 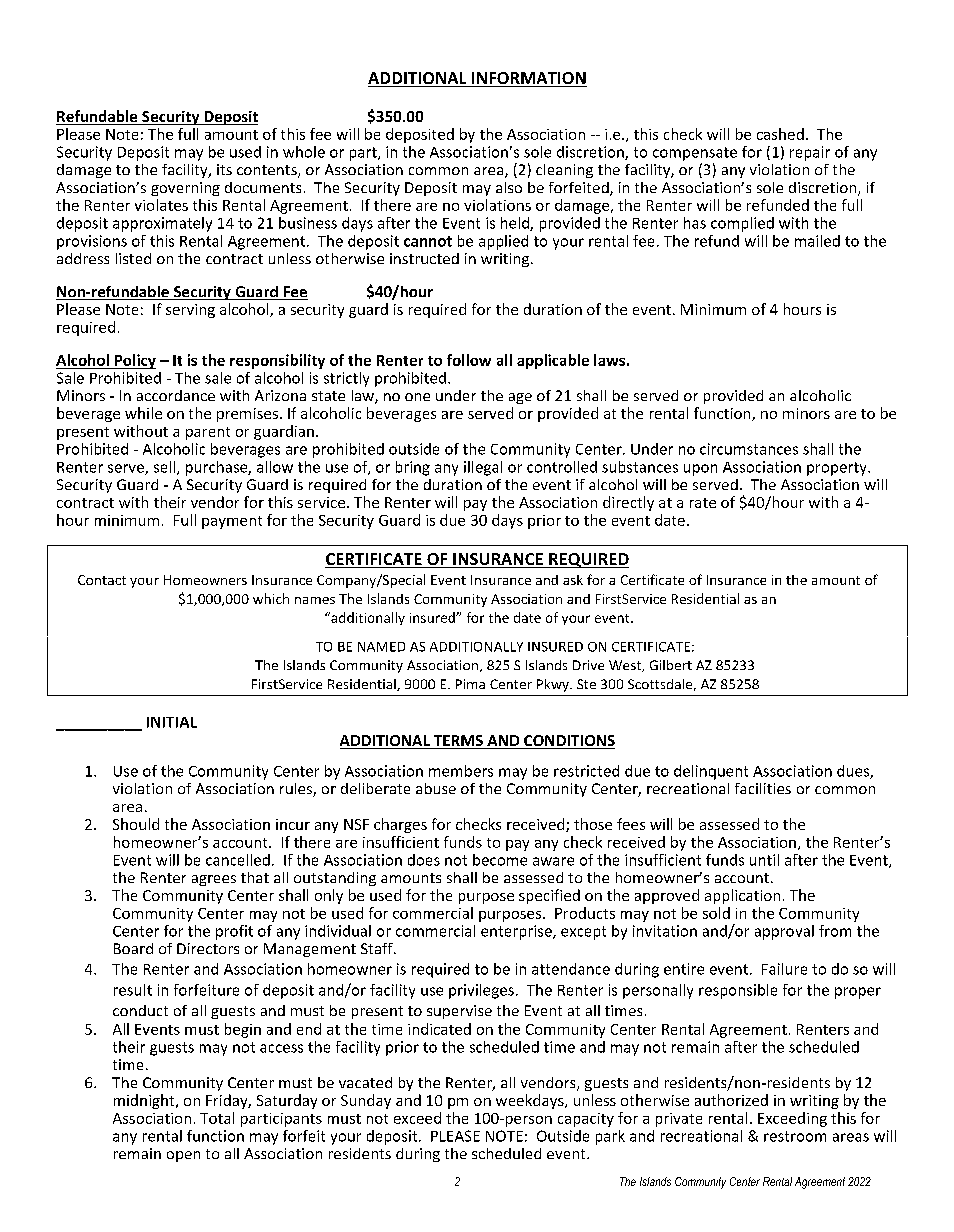 I want to click on Pima, so click(x=470, y=684).
